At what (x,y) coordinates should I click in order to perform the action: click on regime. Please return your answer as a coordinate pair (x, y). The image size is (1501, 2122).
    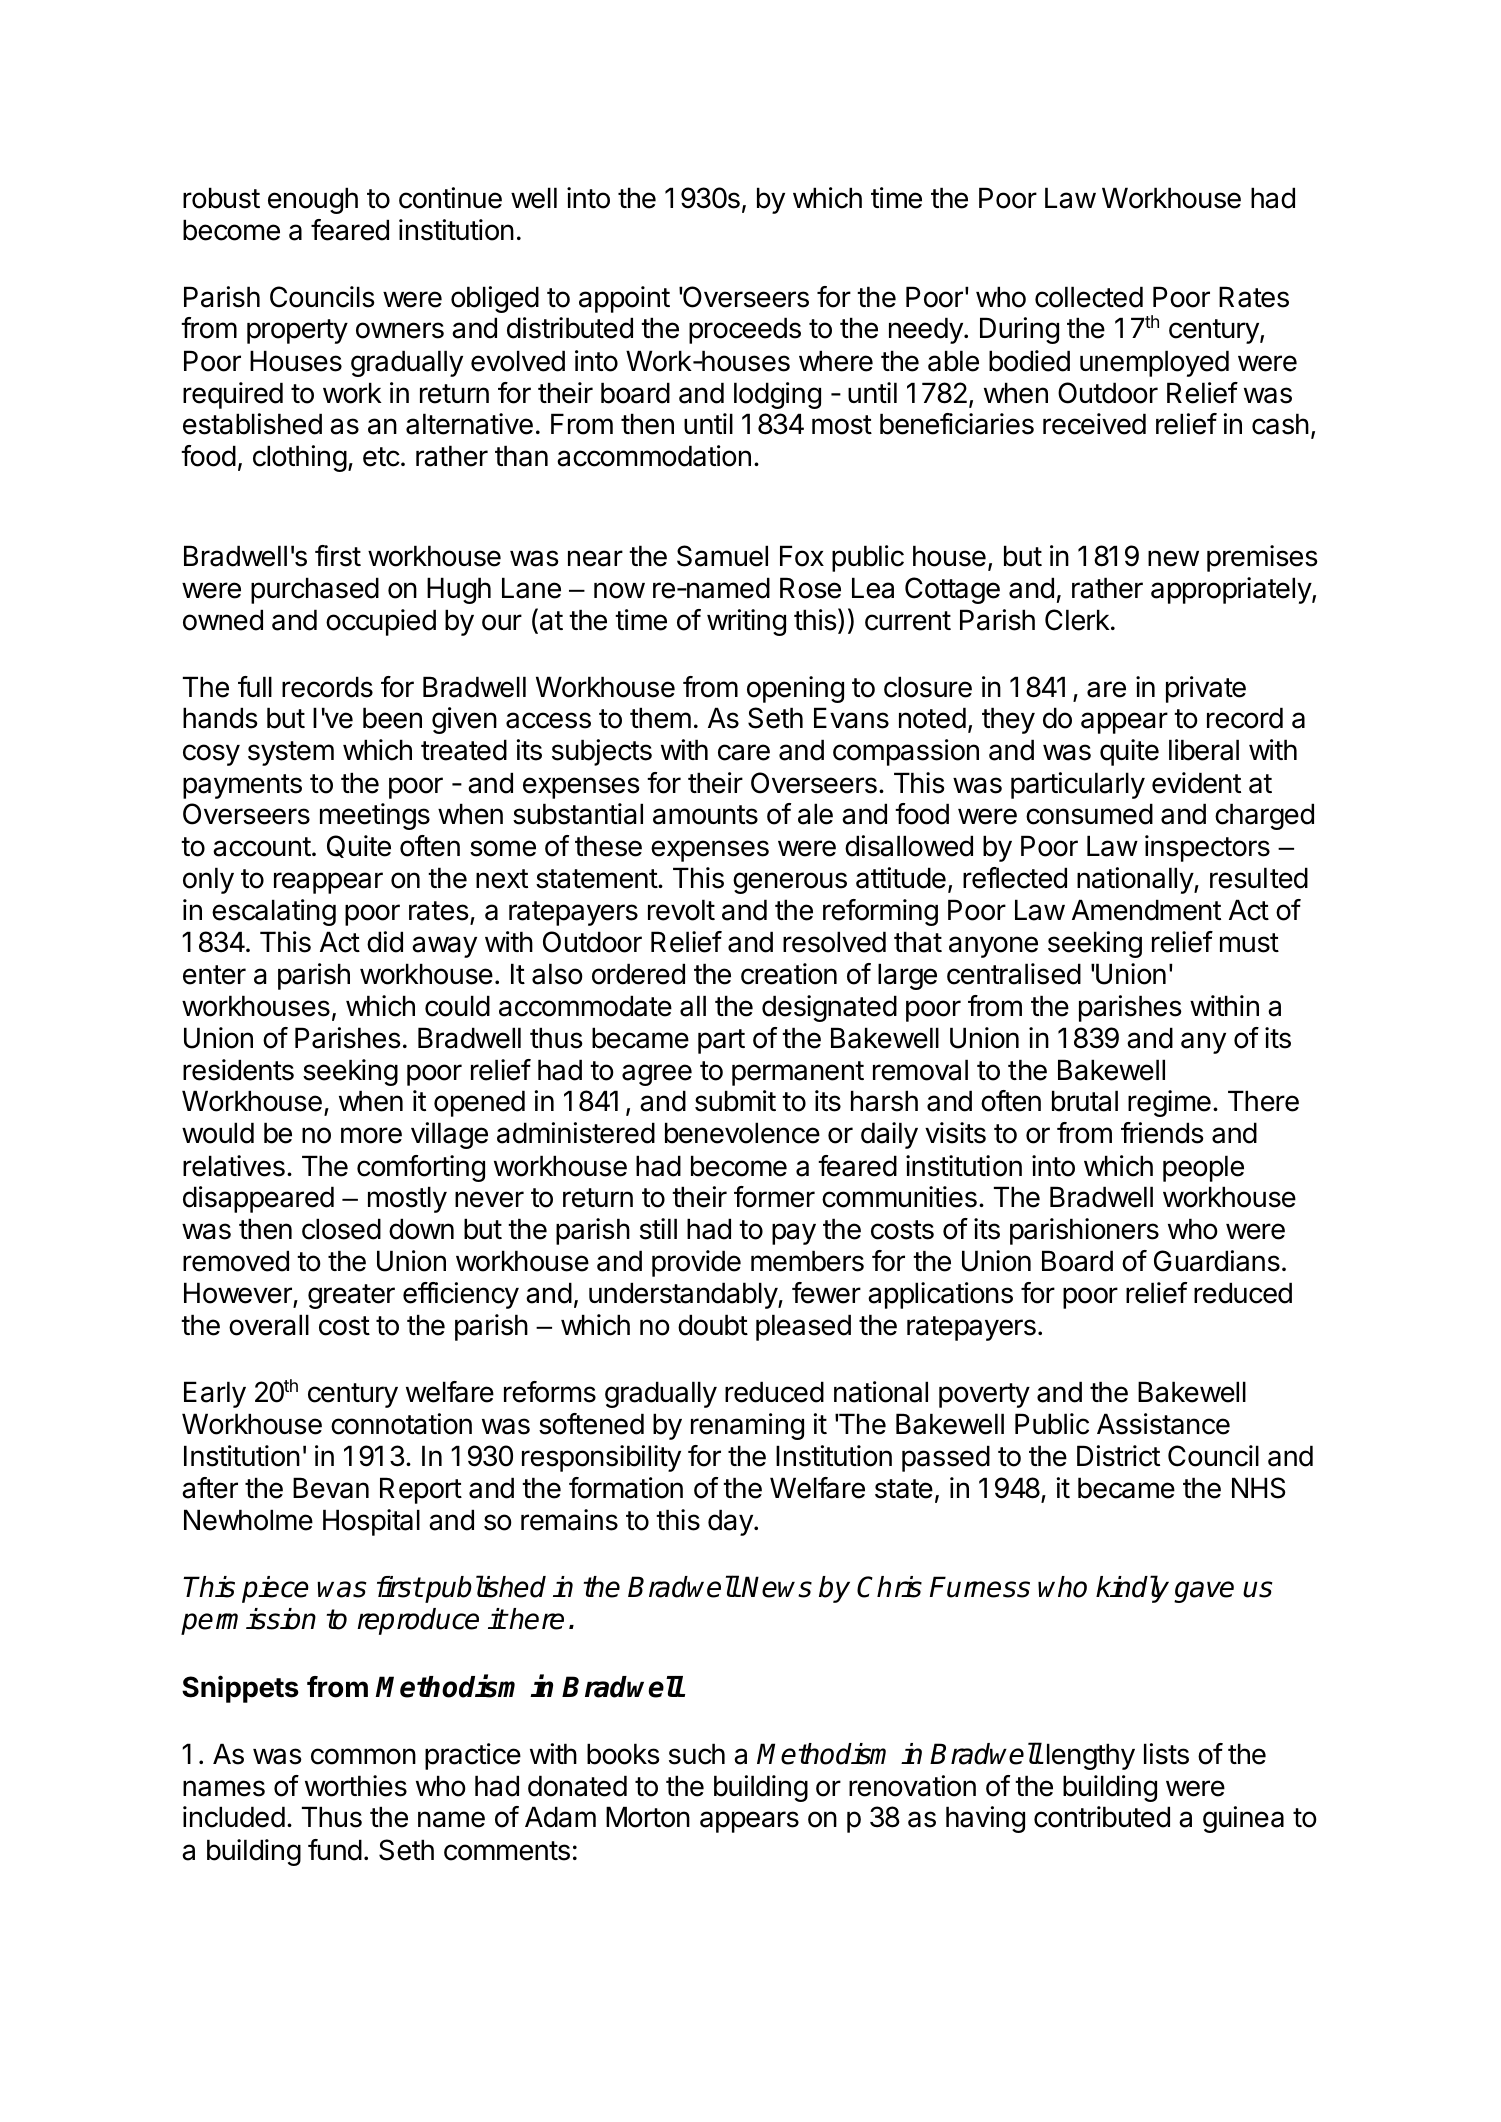
    Looking at the image, I should click on (1169, 1103).
